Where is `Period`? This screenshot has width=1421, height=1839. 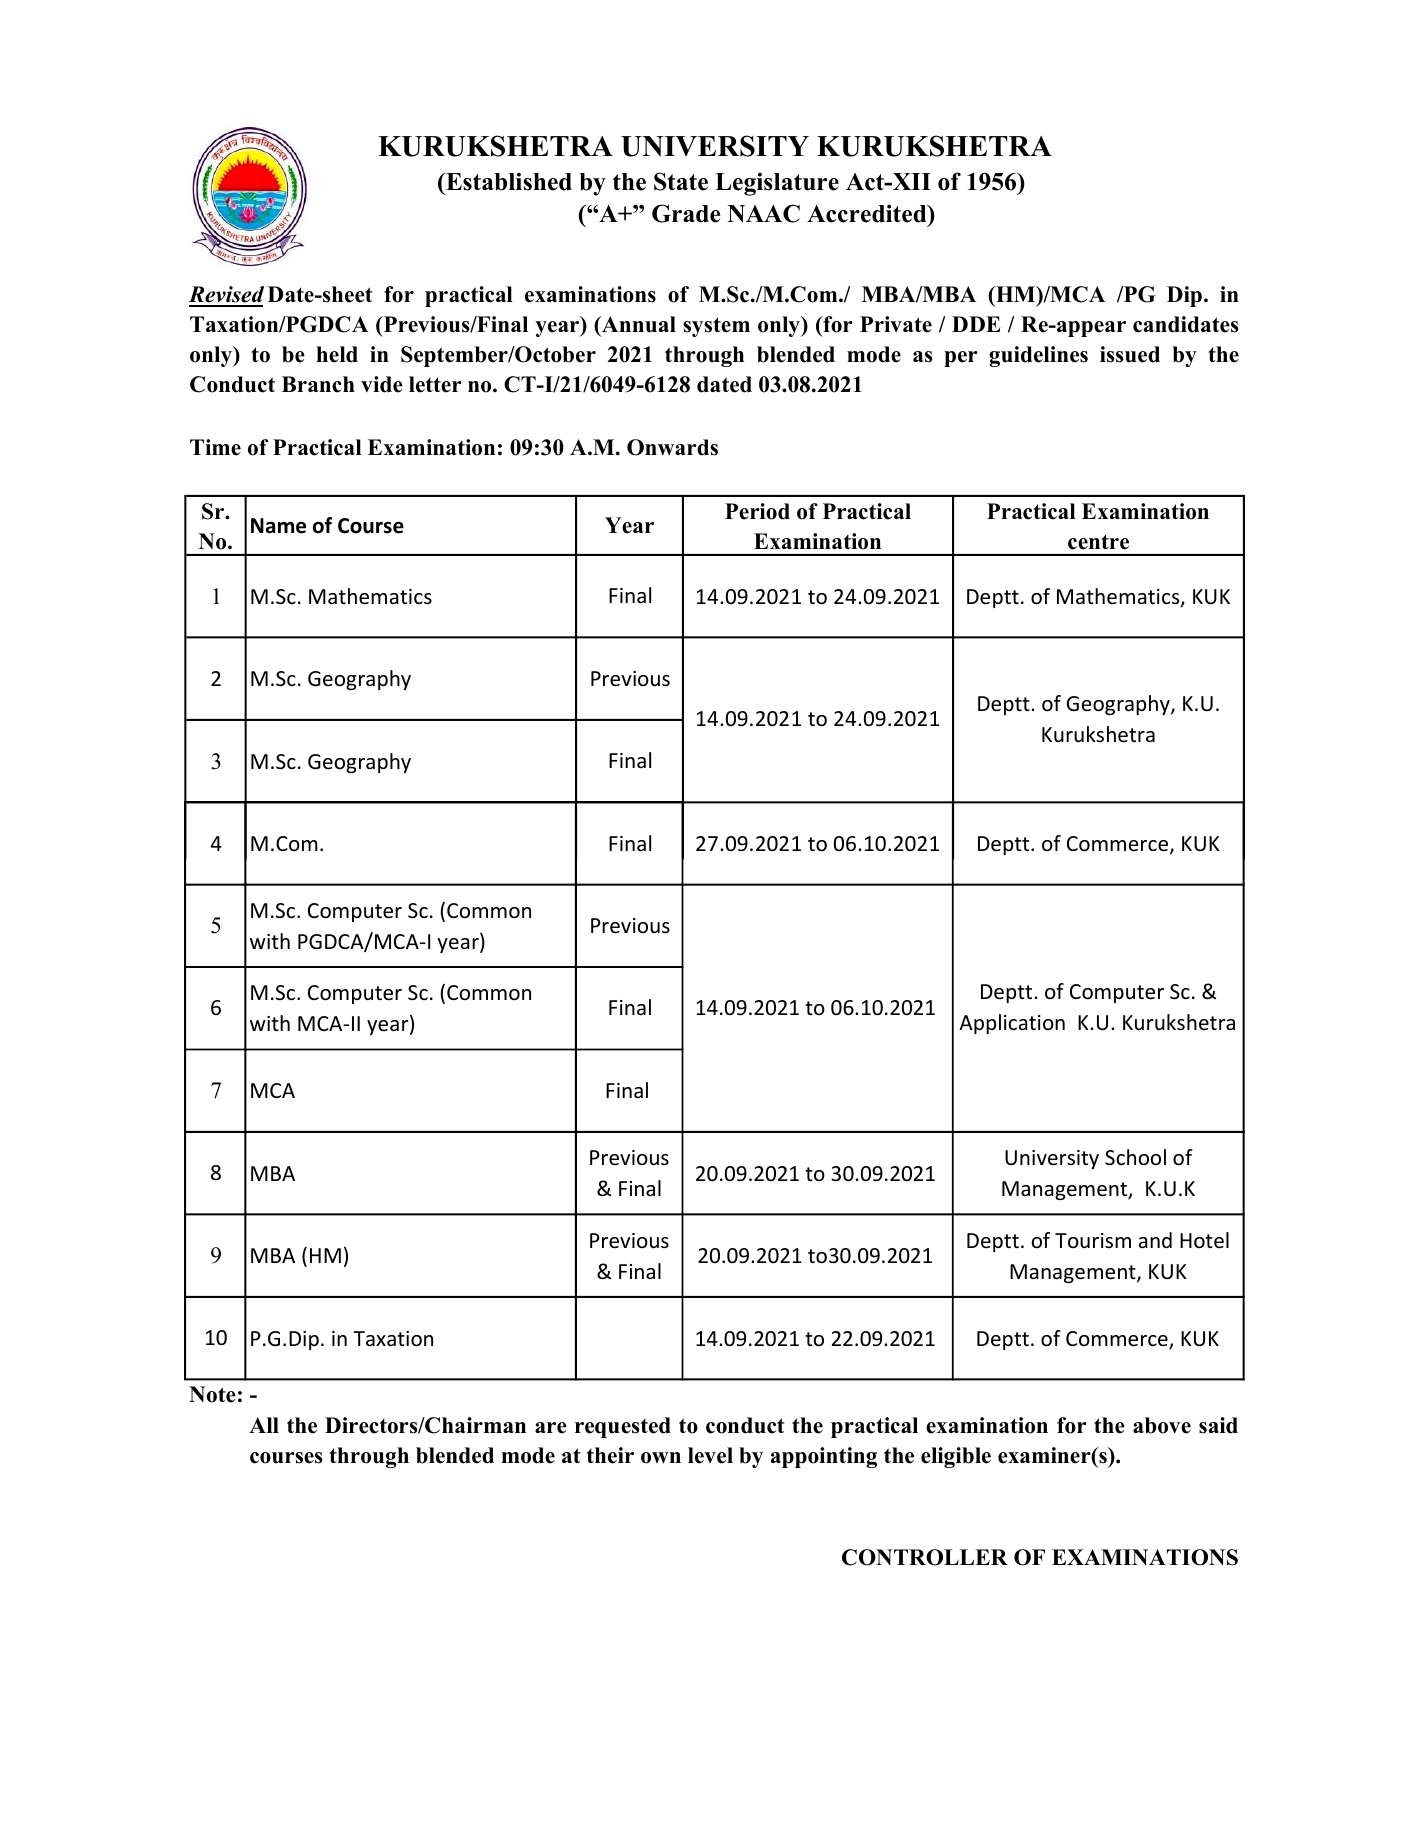 Period is located at coordinates (757, 511).
